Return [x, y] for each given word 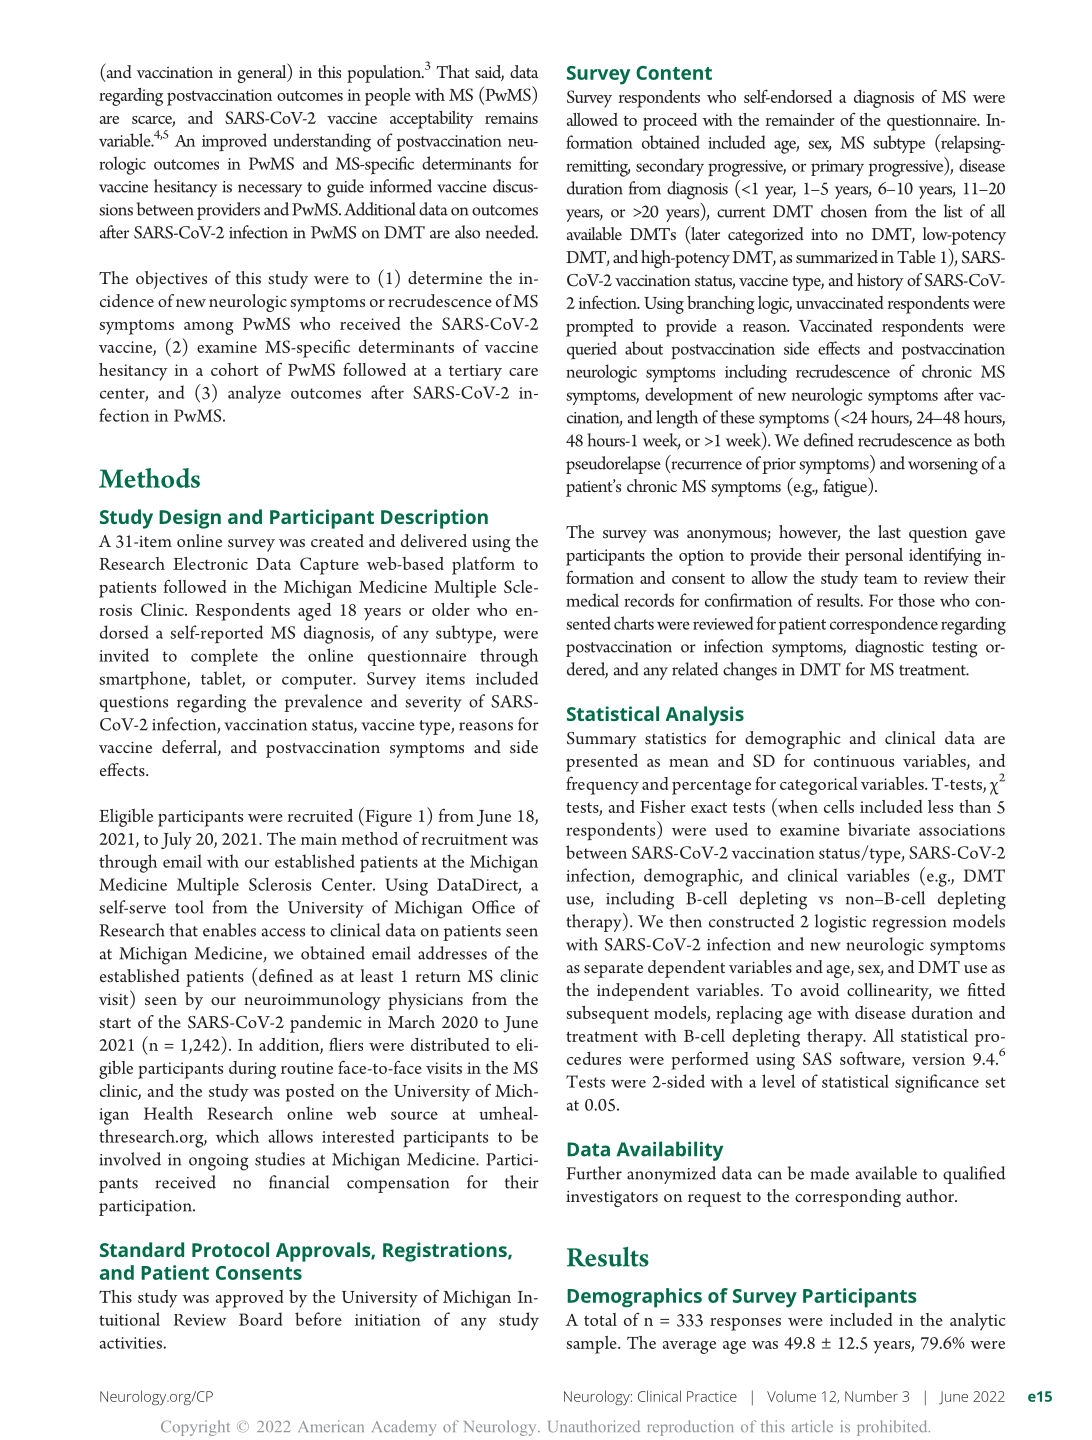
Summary [602, 740]
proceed [670, 122]
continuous [854, 761]
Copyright [195, 1428]
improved [234, 142]
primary [837, 168]
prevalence [323, 703]
